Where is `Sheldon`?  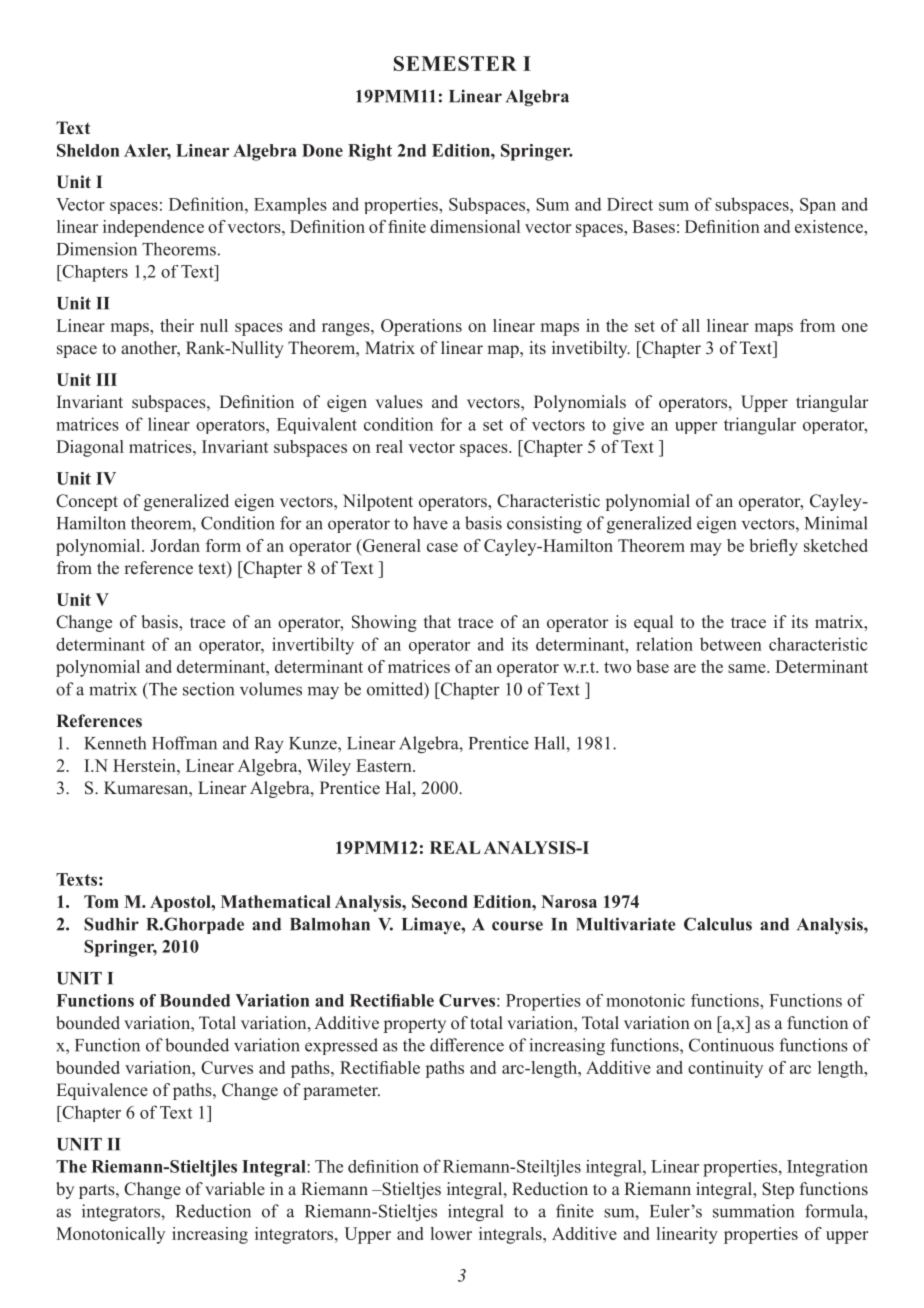
Sheldon is located at coordinates (88, 150).
